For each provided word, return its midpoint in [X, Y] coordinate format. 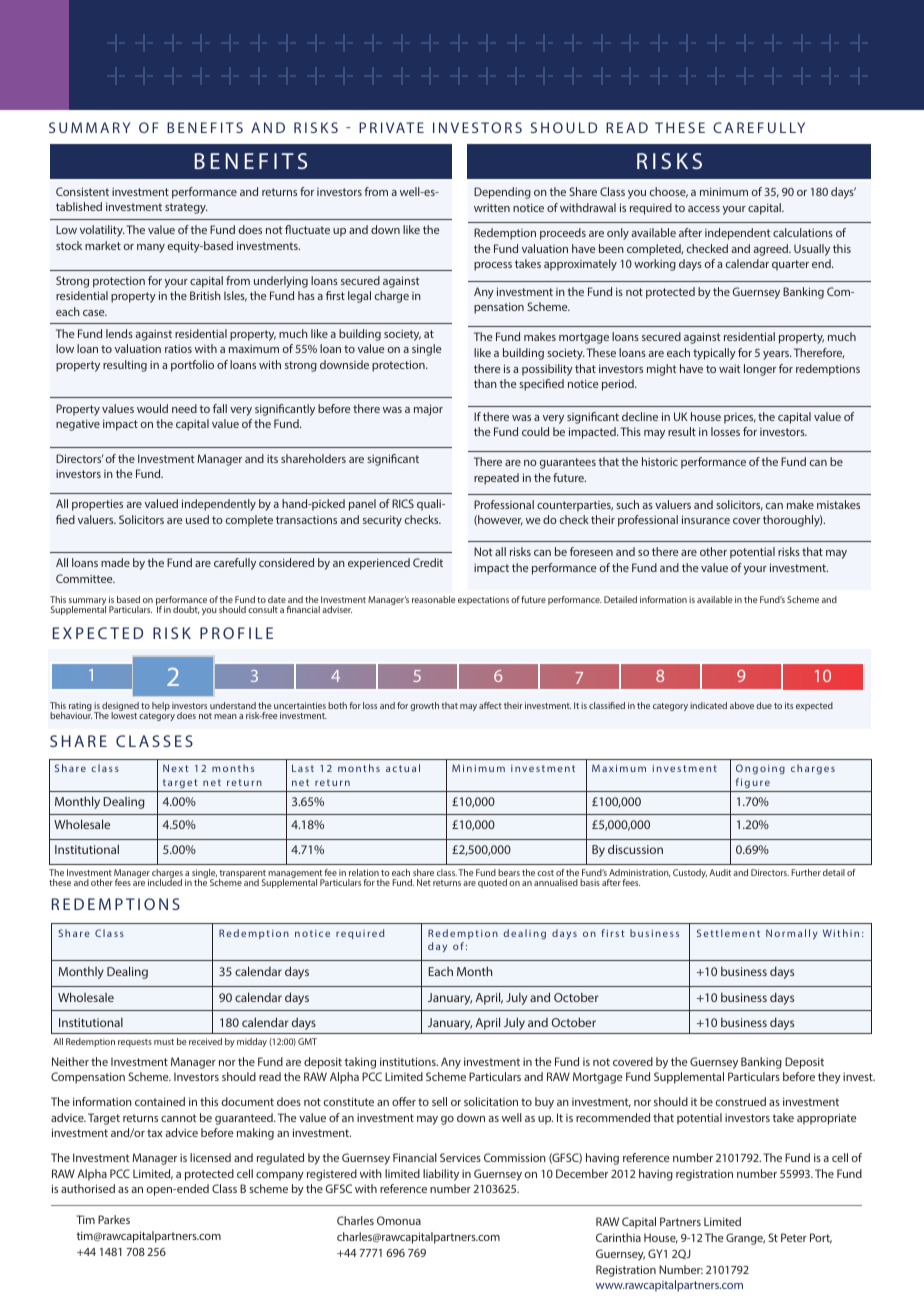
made [115, 562]
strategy [186, 208]
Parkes [114, 1219]
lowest [124, 714]
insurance [706, 519]
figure [753, 783]
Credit [428, 562]
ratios [178, 349]
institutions [409, 1061]
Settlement [728, 933]
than [485, 383]
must [164, 1042]
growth [424, 706]
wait [730, 369]
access [704, 209]
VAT [400, 127]
